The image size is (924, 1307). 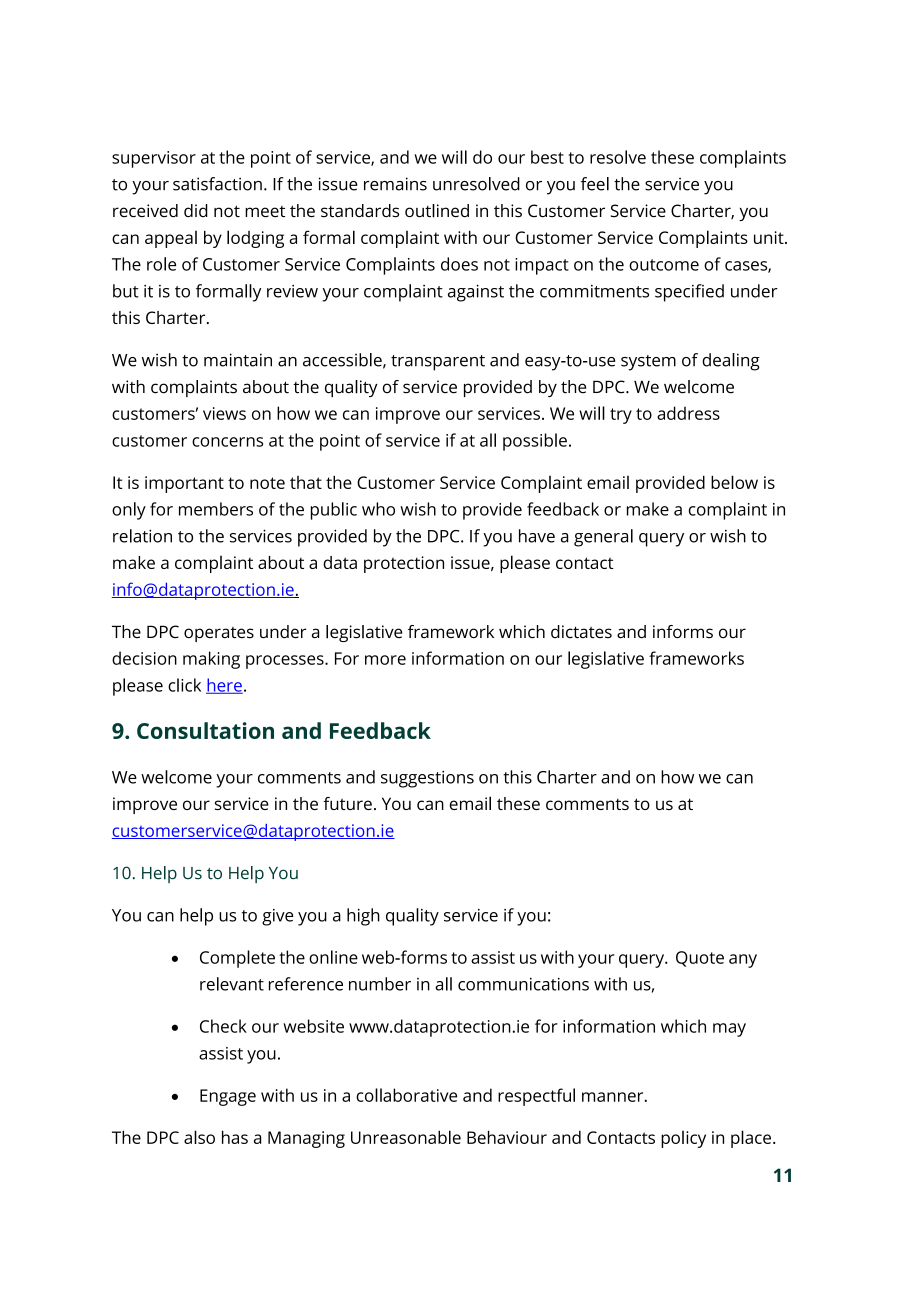 What do you see at coordinates (700, 959) in the image?
I see `Quote` at bounding box center [700, 959].
